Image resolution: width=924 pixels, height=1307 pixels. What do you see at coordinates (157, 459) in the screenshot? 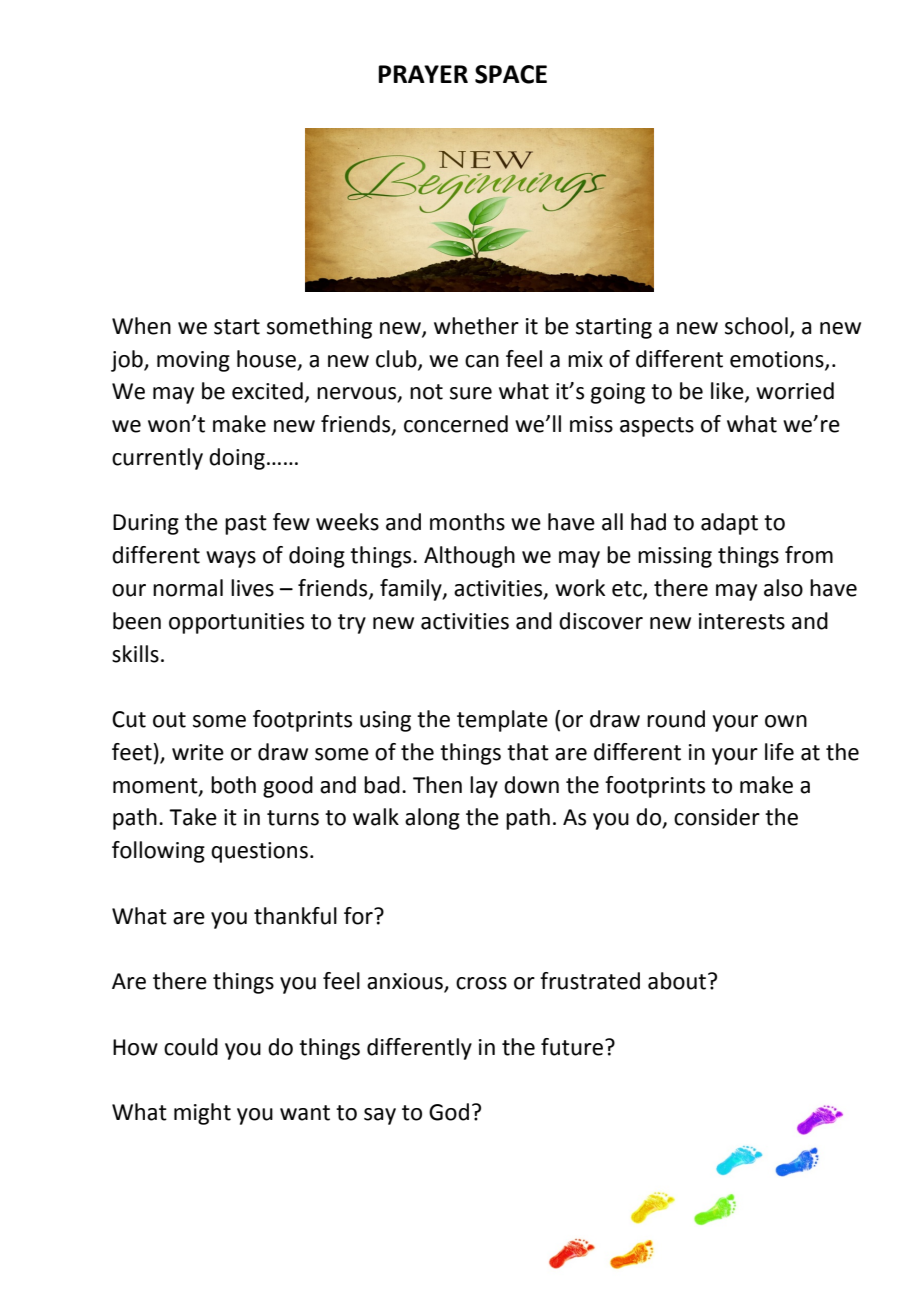
I see `currently` at bounding box center [157, 459].
